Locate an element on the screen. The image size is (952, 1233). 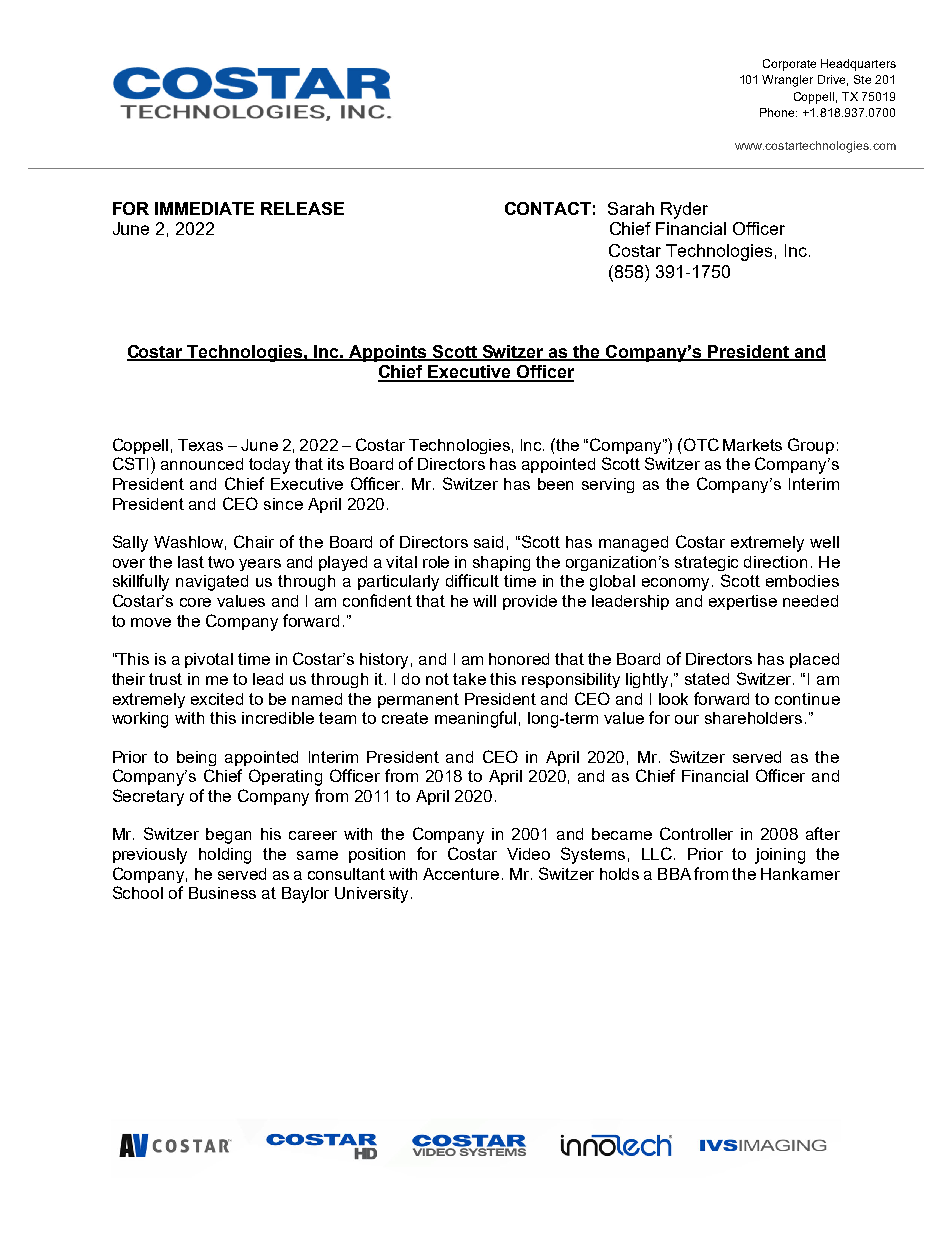
IMMEDIATE is located at coordinates (204, 208).
